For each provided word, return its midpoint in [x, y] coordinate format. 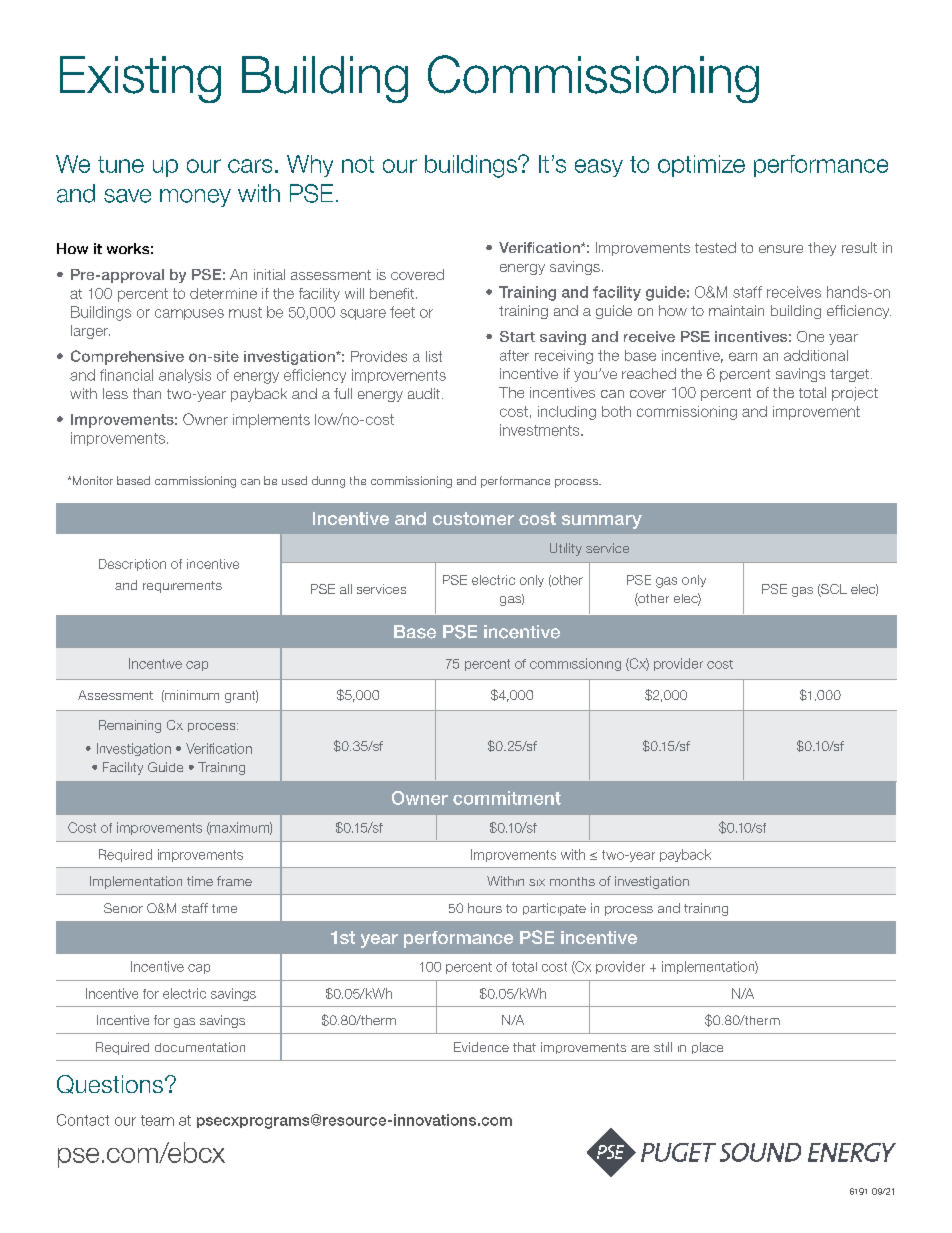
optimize [701, 166]
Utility [566, 549]
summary [602, 522]
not [358, 164]
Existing [140, 79]
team [157, 1120]
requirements [182, 587]
